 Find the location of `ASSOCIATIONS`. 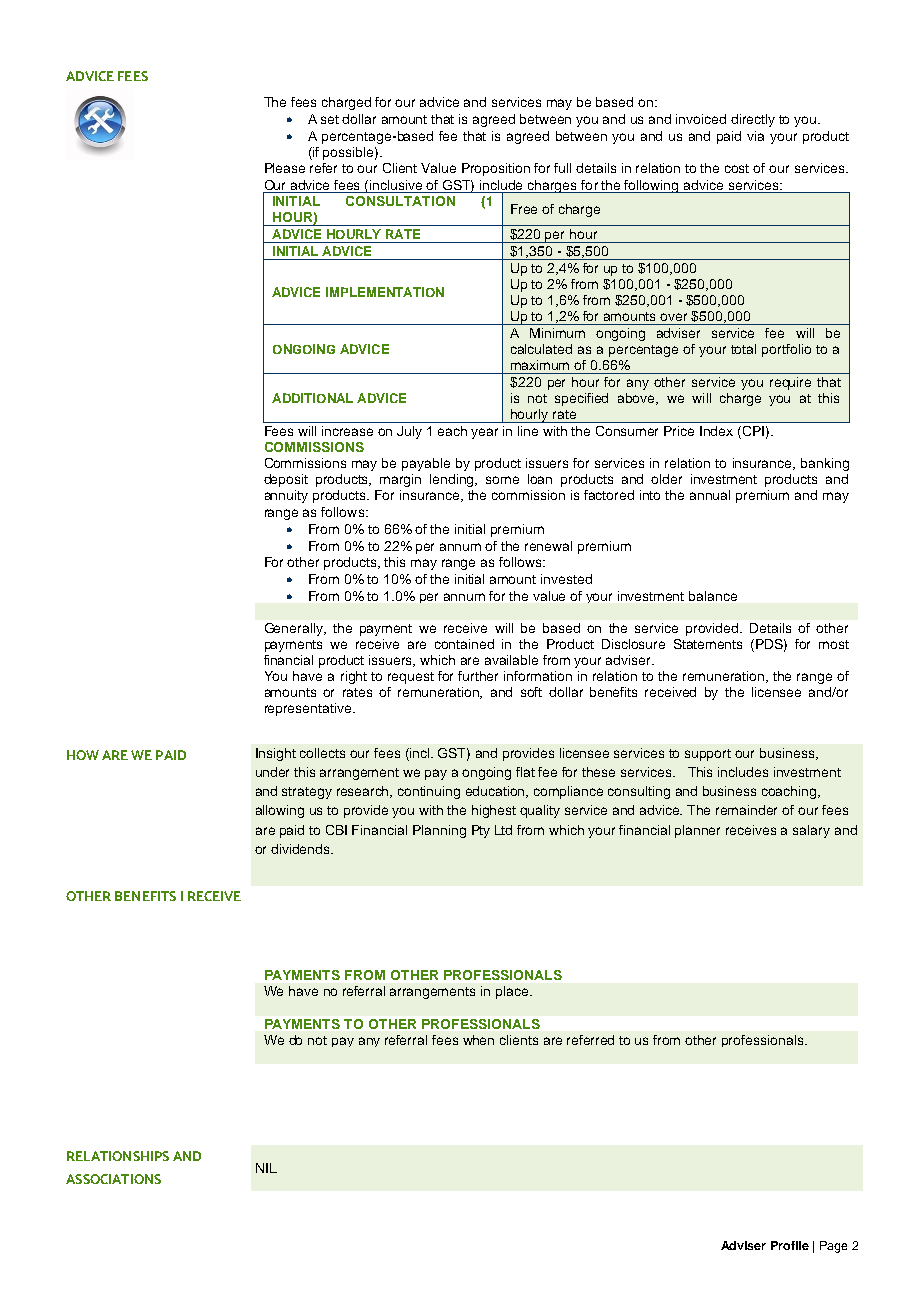

ASSOCIATIONS is located at coordinates (113, 1179).
